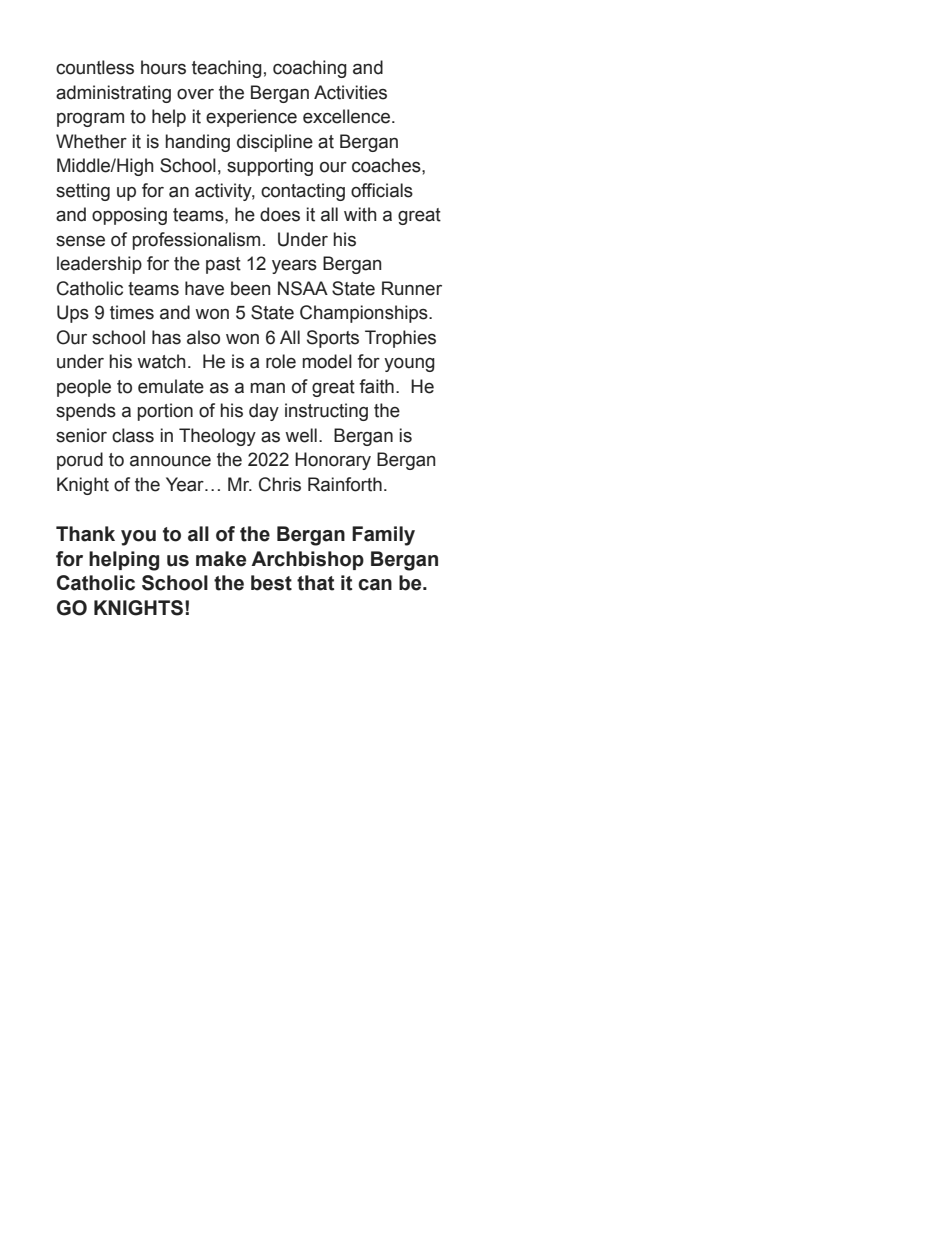  I want to click on Honorary, so click(333, 461).
